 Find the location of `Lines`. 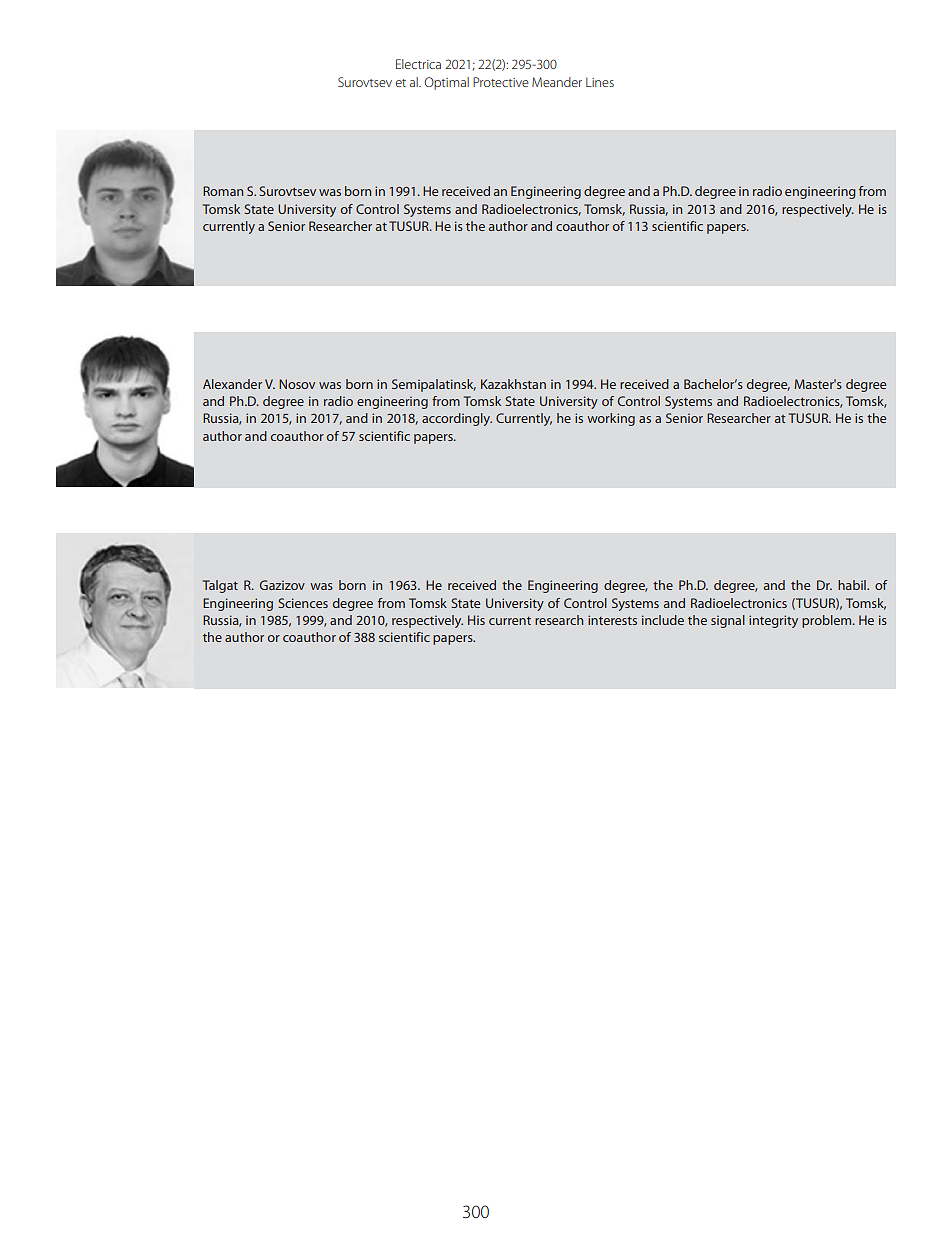

Lines is located at coordinates (600, 82).
